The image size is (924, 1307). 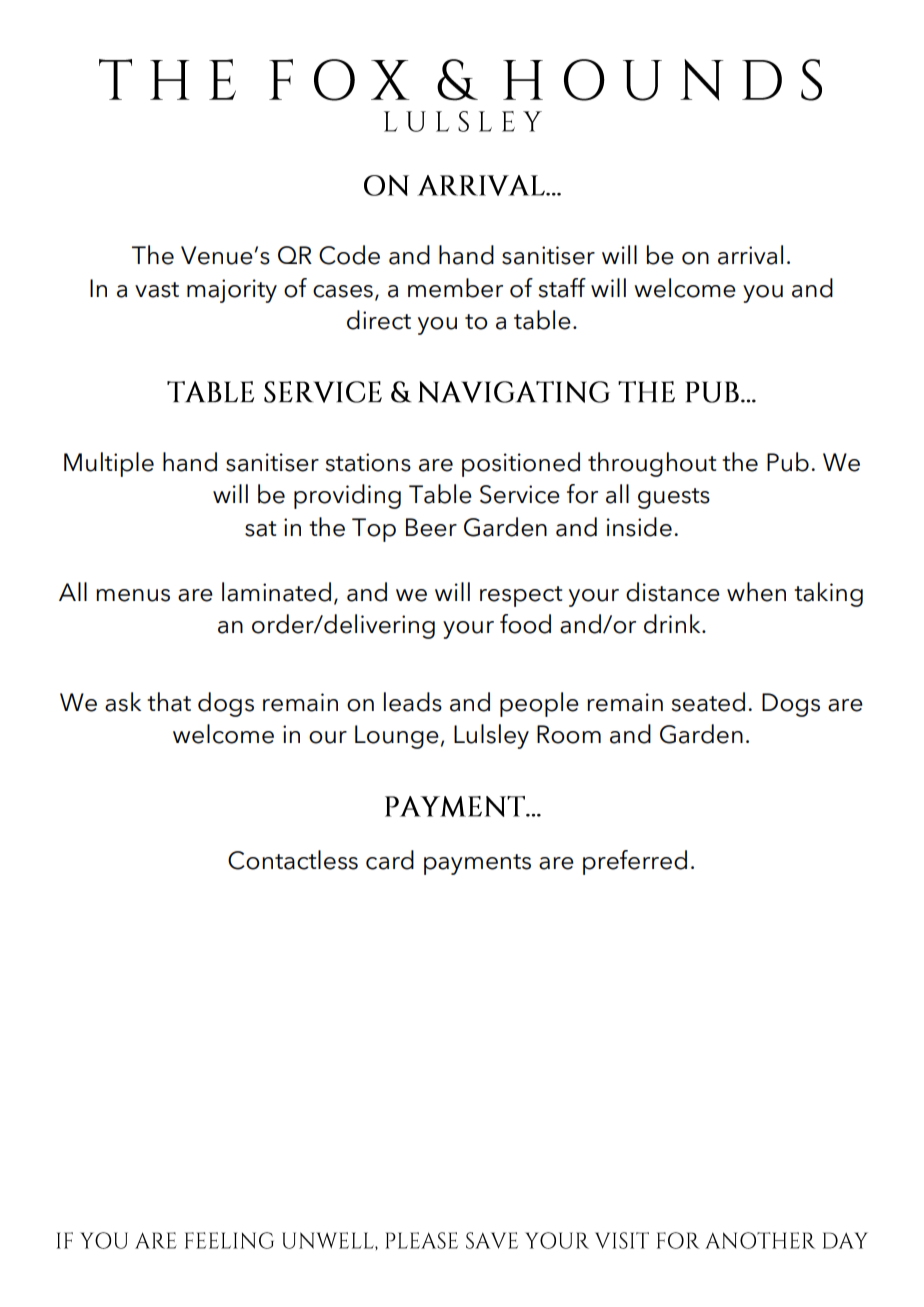 What do you see at coordinates (260, 529) in the screenshot?
I see `sat` at bounding box center [260, 529].
